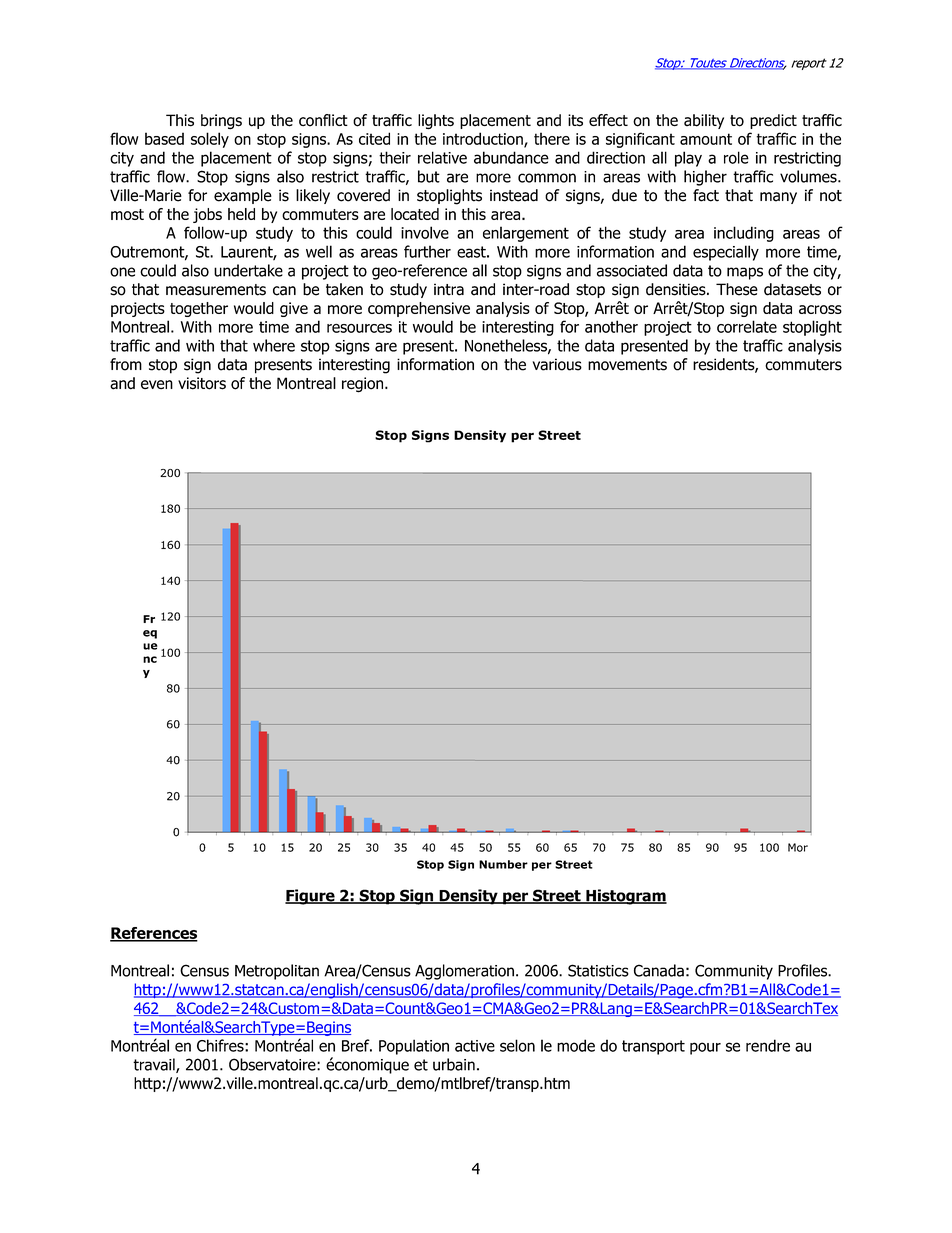 This screenshot has height=1233, width=952. What do you see at coordinates (202, 383) in the screenshot?
I see `visitors` at bounding box center [202, 383].
